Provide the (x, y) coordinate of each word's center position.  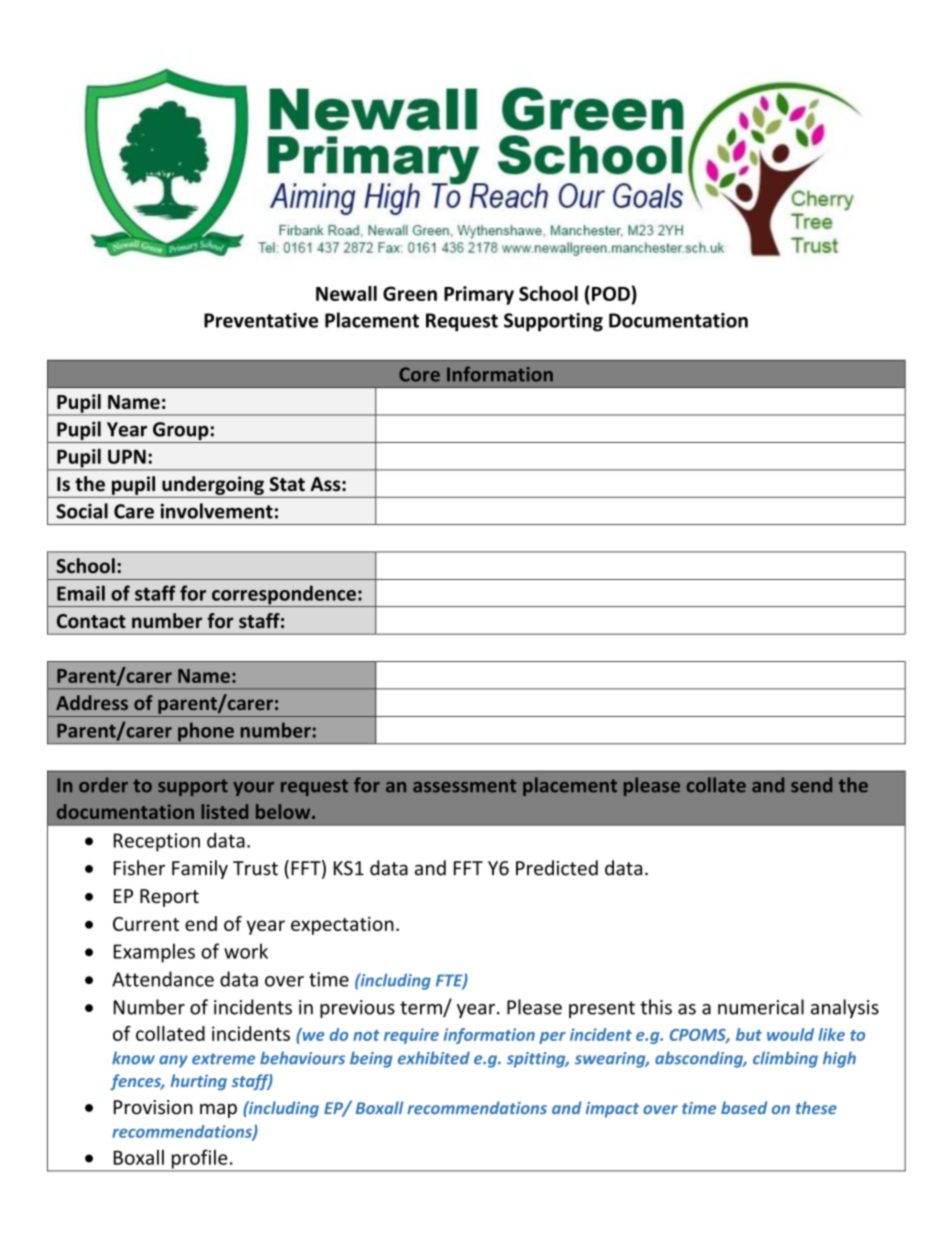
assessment (464, 786)
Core (419, 374)
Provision (153, 1107)
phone (206, 733)
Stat (287, 484)
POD (611, 293)
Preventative (261, 320)
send (811, 785)
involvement (217, 511)
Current (146, 924)
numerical (761, 1007)
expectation (342, 925)
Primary (479, 295)
